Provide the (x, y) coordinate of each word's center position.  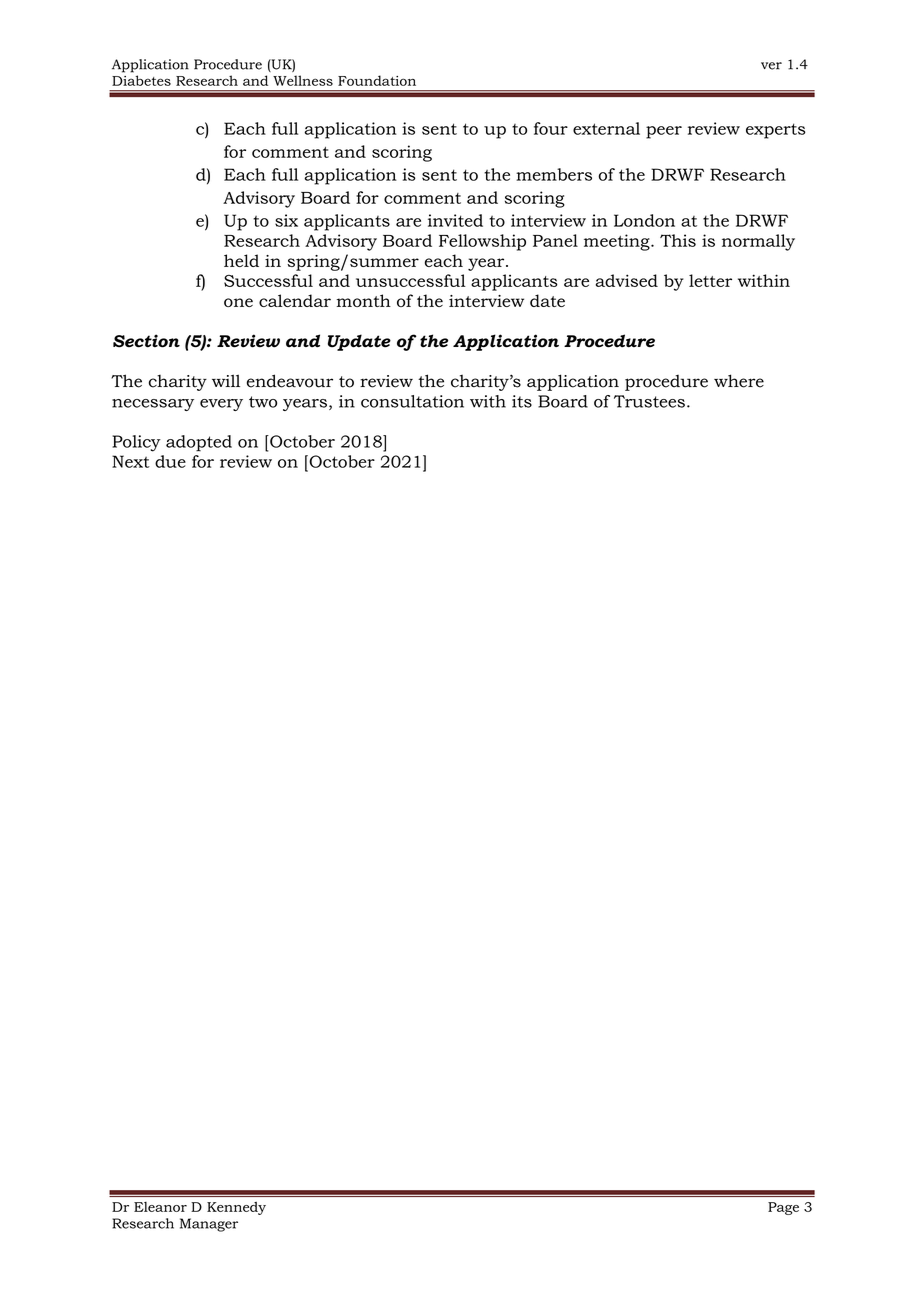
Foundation (377, 80)
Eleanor (160, 1207)
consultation (412, 401)
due (170, 461)
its (522, 401)
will (226, 380)
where (739, 381)
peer (664, 132)
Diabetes (141, 80)
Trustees (649, 401)
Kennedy (236, 1208)
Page (783, 1208)
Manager (209, 1225)
